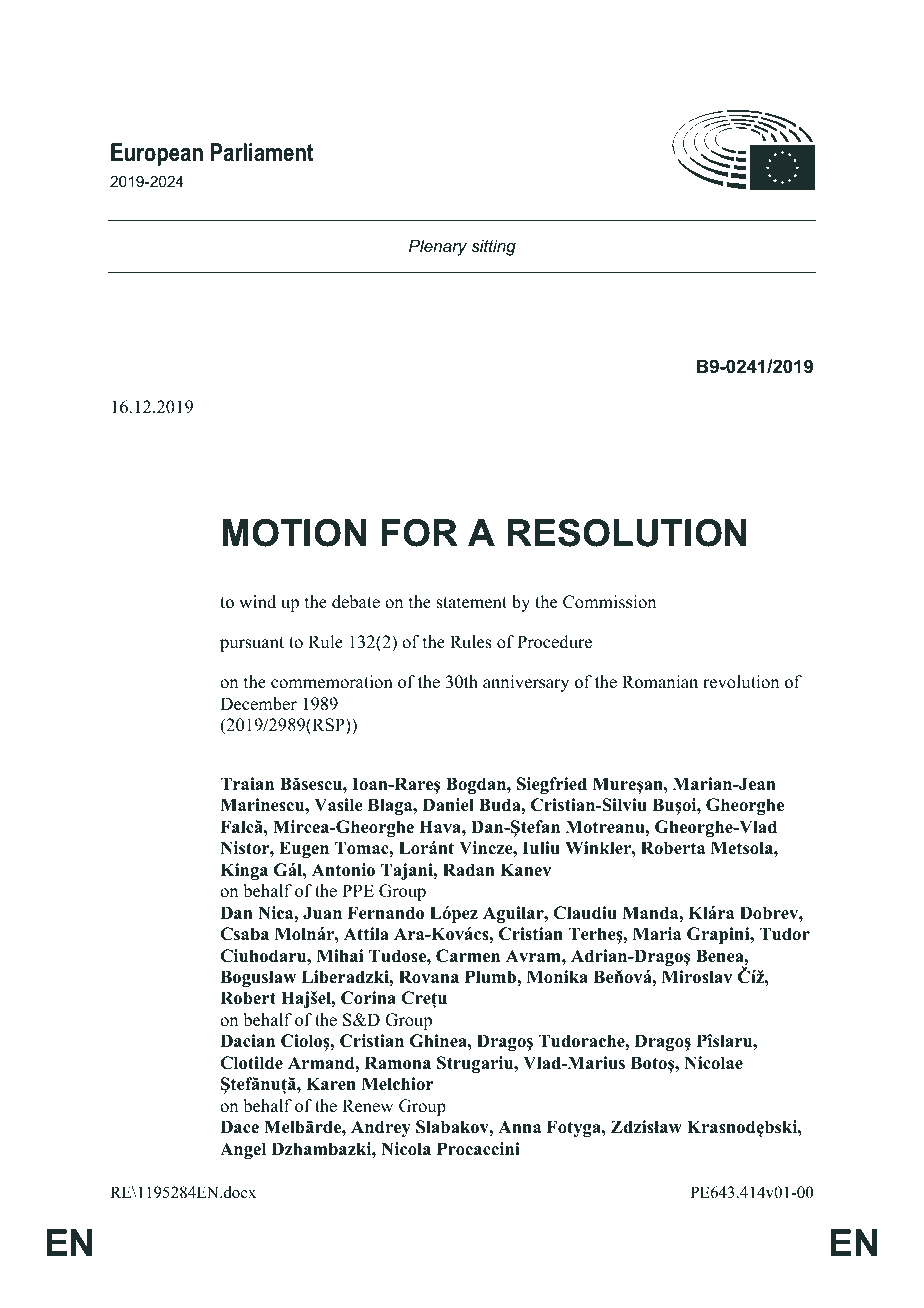 The width and height of the screenshot is (924, 1308). I want to click on Angel, so click(243, 1150).
